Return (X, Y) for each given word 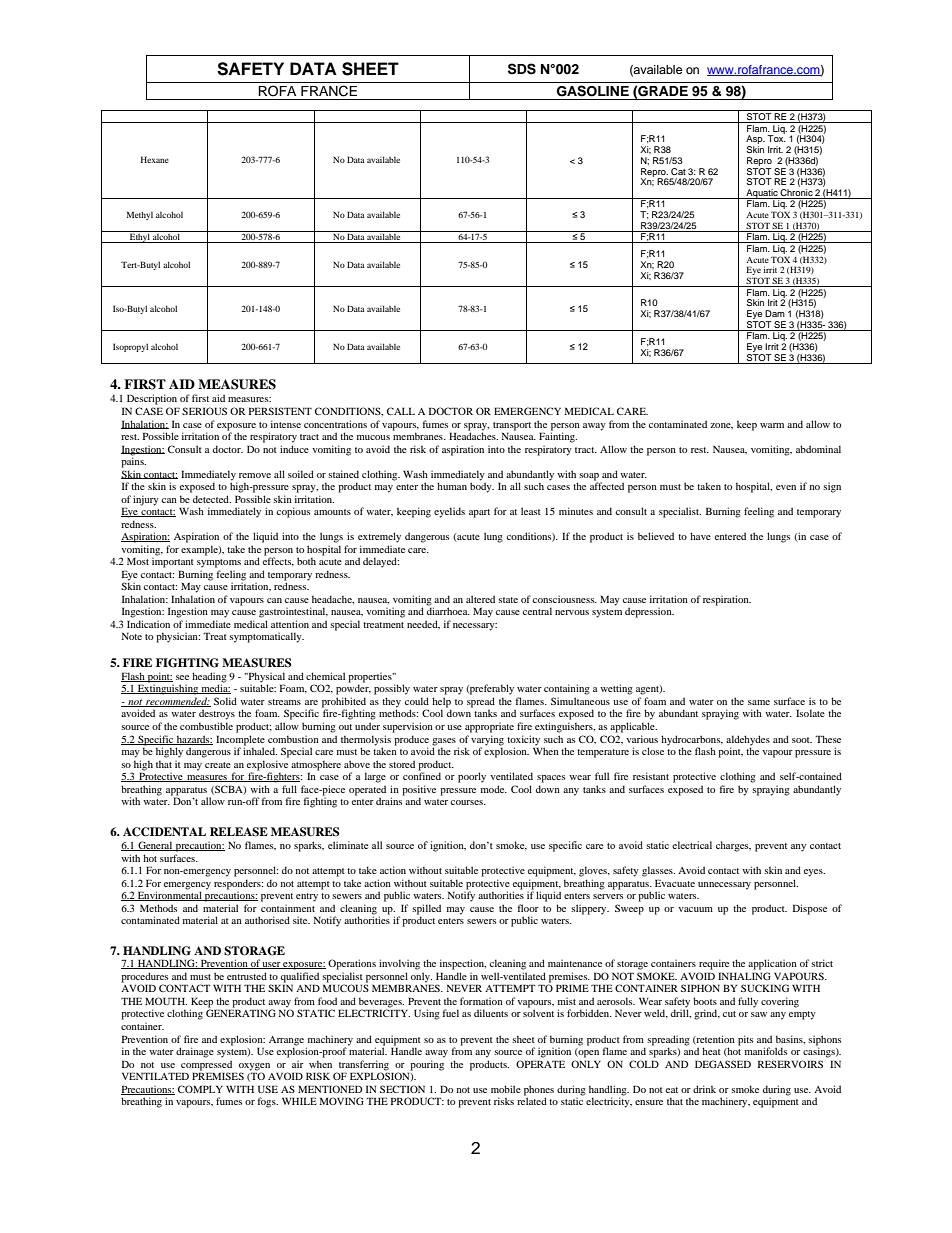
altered (480, 599)
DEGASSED (723, 1064)
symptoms (219, 563)
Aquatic (762, 194)
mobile (506, 1089)
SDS (522, 69)
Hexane (155, 159)
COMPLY (200, 1089)
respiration (727, 600)
